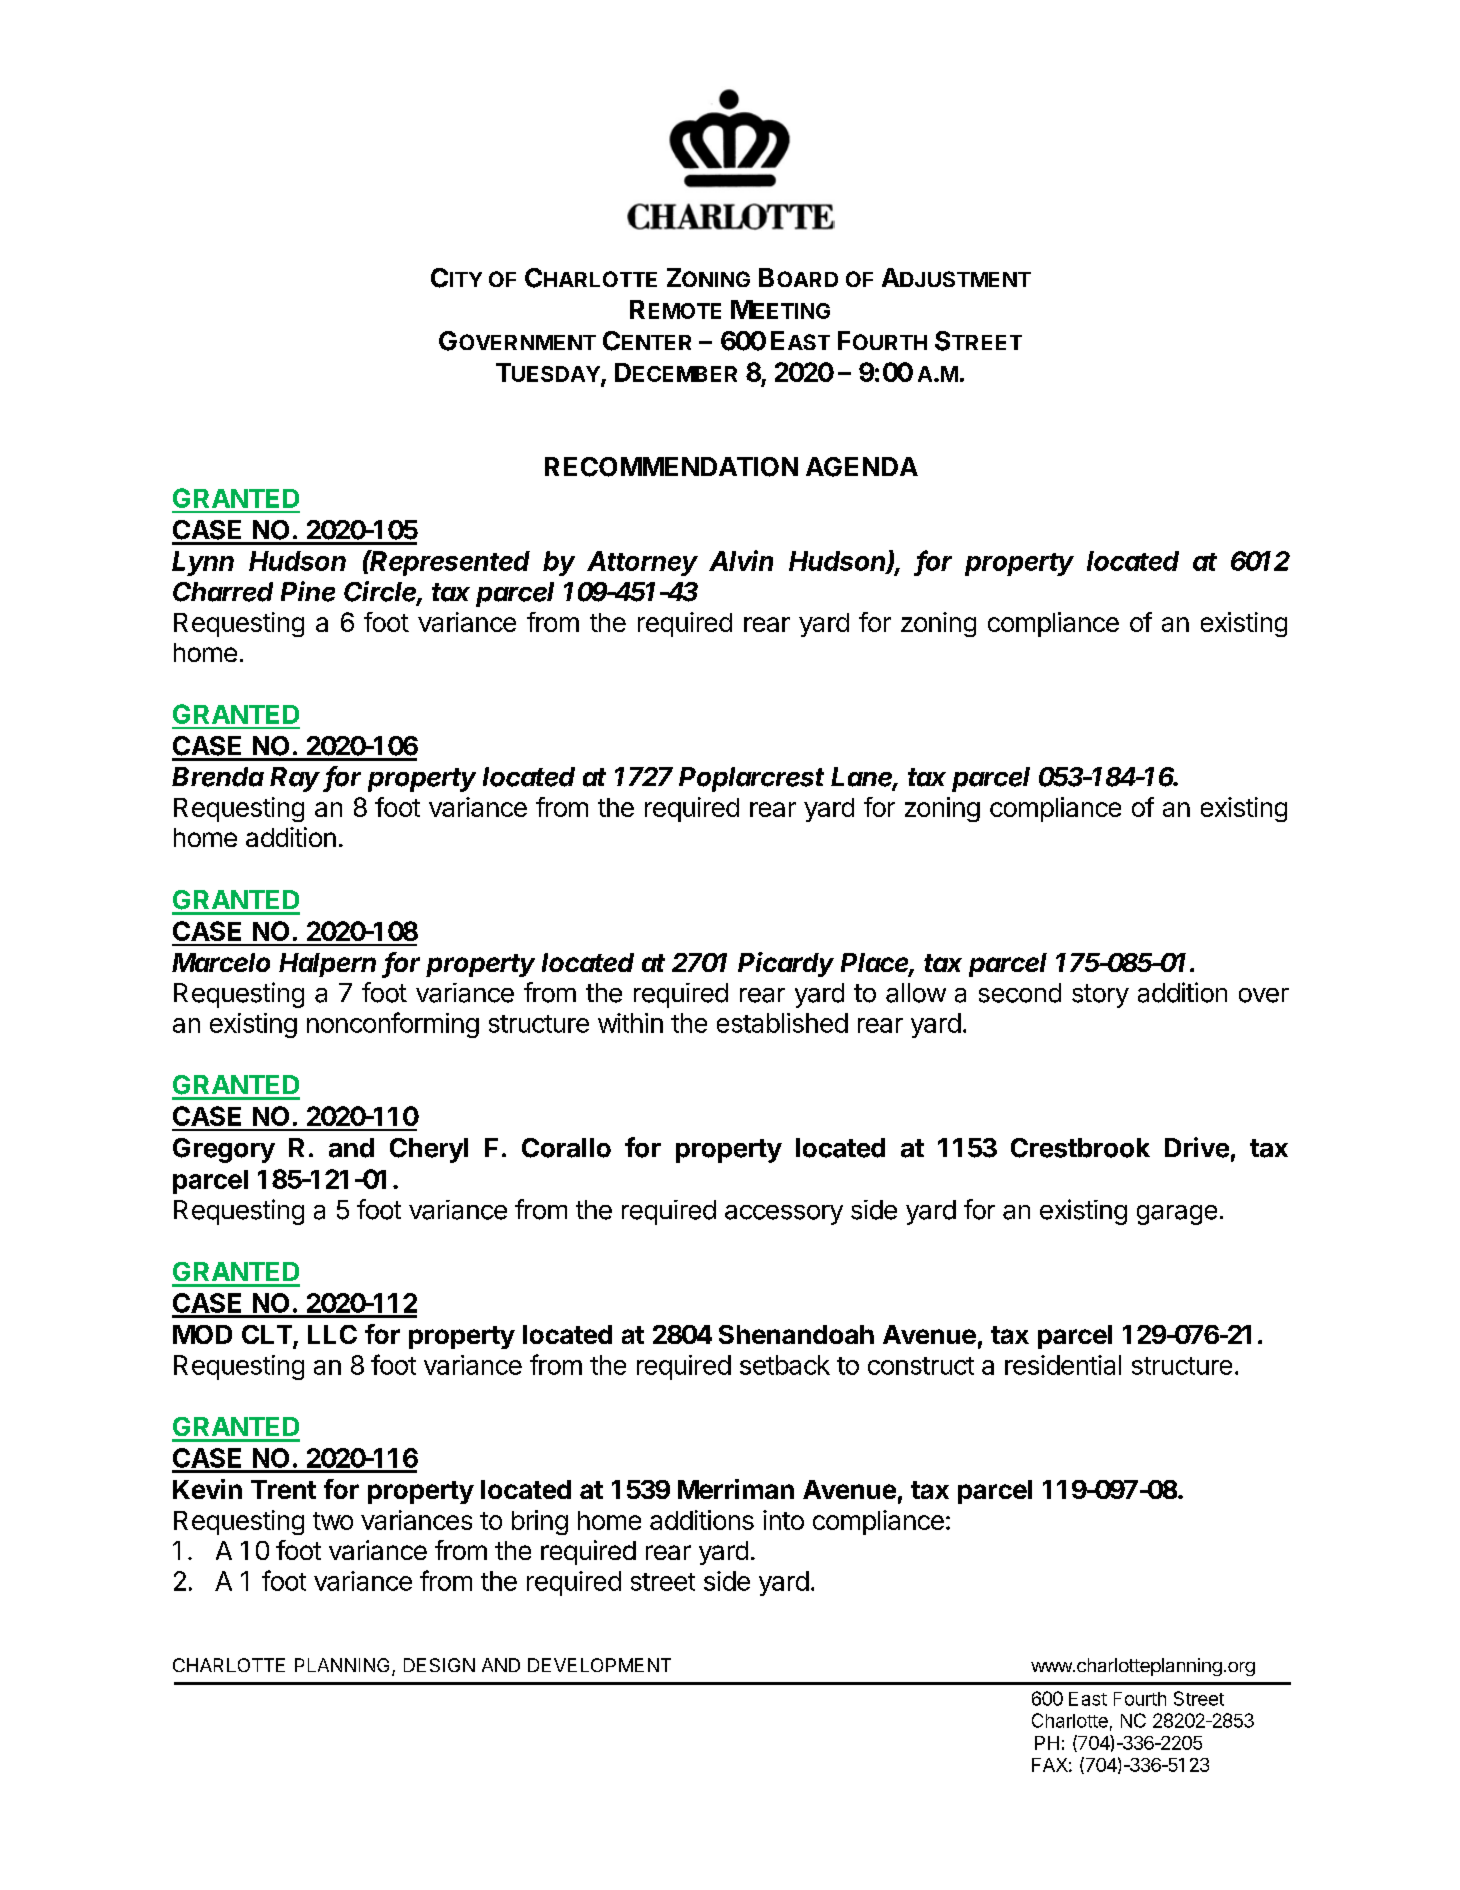 The image size is (1460, 1890). What do you see at coordinates (784, 1215) in the page?
I see `accessory` at bounding box center [784, 1215].
